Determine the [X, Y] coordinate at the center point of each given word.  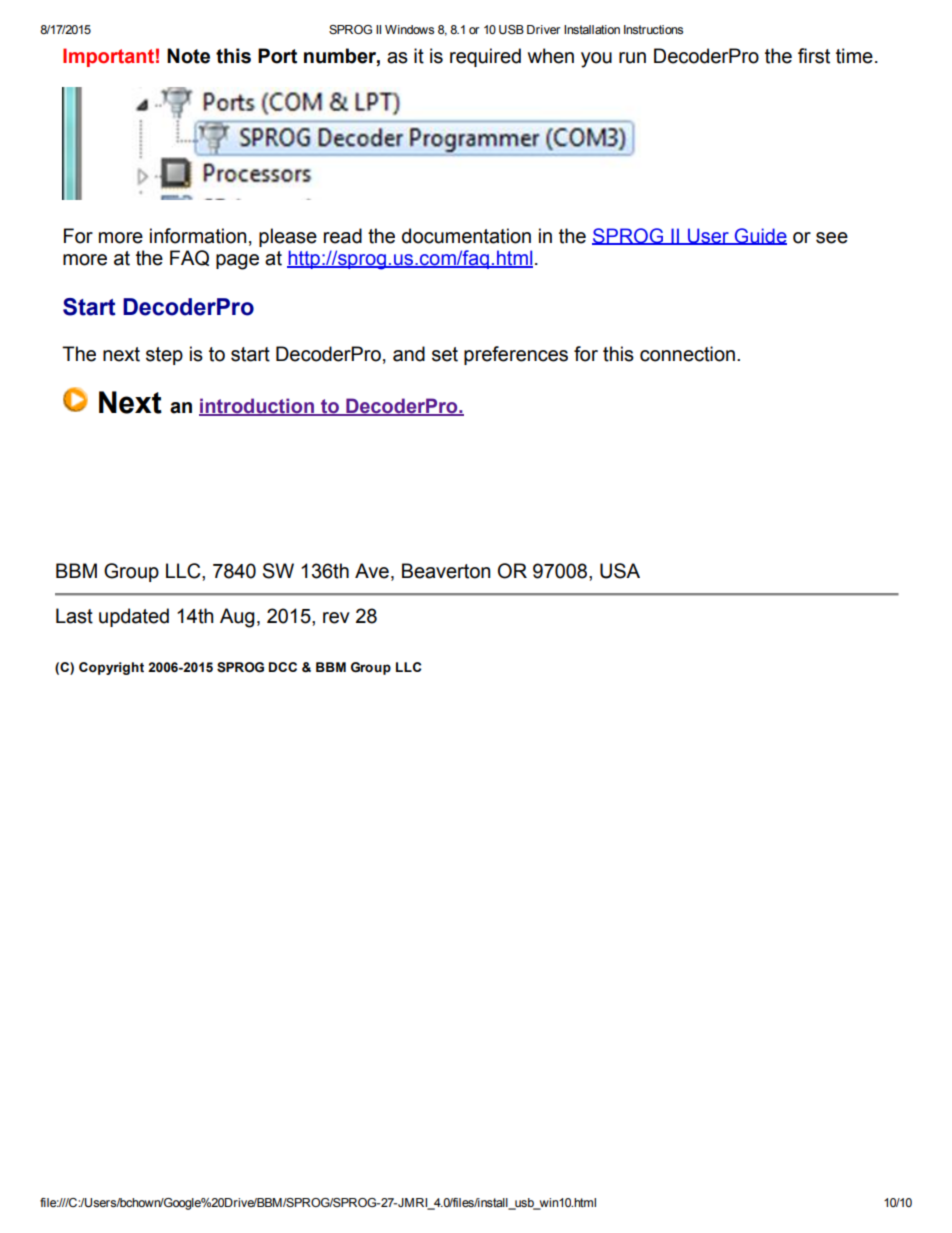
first [814, 56]
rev [336, 618]
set [445, 354]
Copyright [111, 668]
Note [188, 56]
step [164, 356]
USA [620, 571]
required [485, 57]
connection [687, 354]
